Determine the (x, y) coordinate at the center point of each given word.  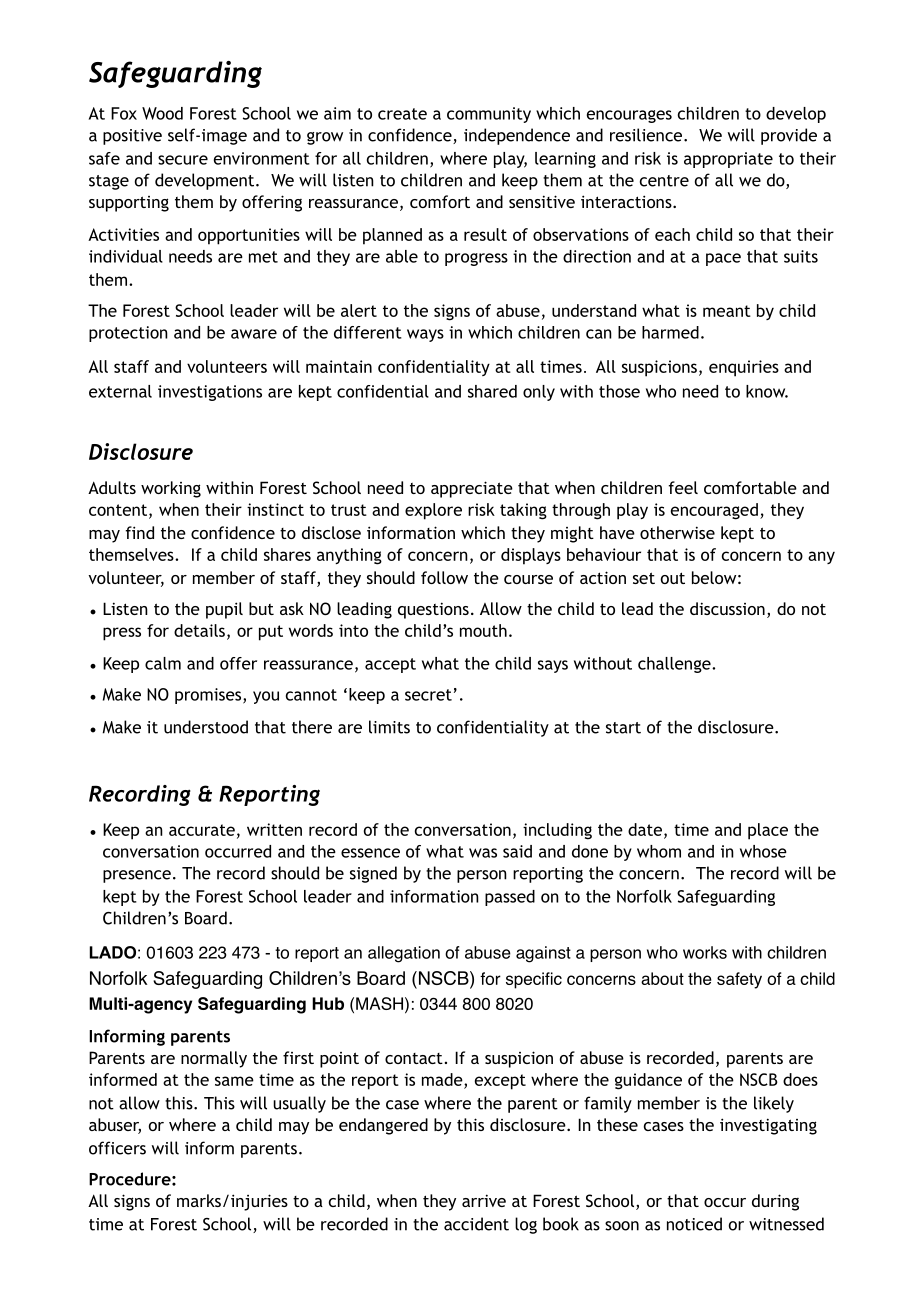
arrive (484, 1200)
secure (183, 160)
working (171, 489)
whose (763, 851)
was (483, 853)
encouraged (714, 511)
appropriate (728, 160)
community (489, 115)
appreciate (472, 489)
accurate (202, 830)
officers (117, 1148)
